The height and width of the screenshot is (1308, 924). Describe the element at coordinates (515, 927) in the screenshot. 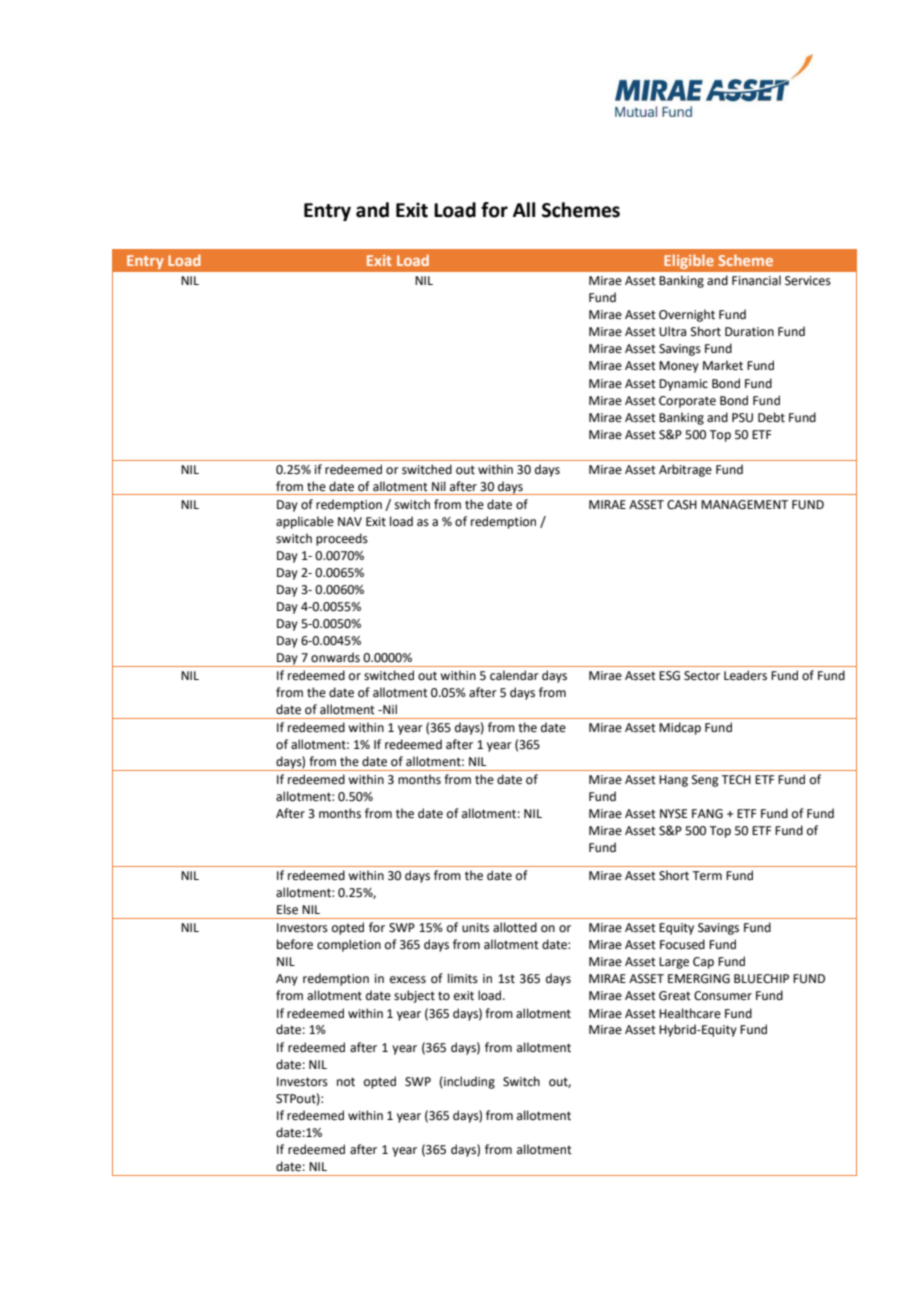

I see `allotted` at that location.
